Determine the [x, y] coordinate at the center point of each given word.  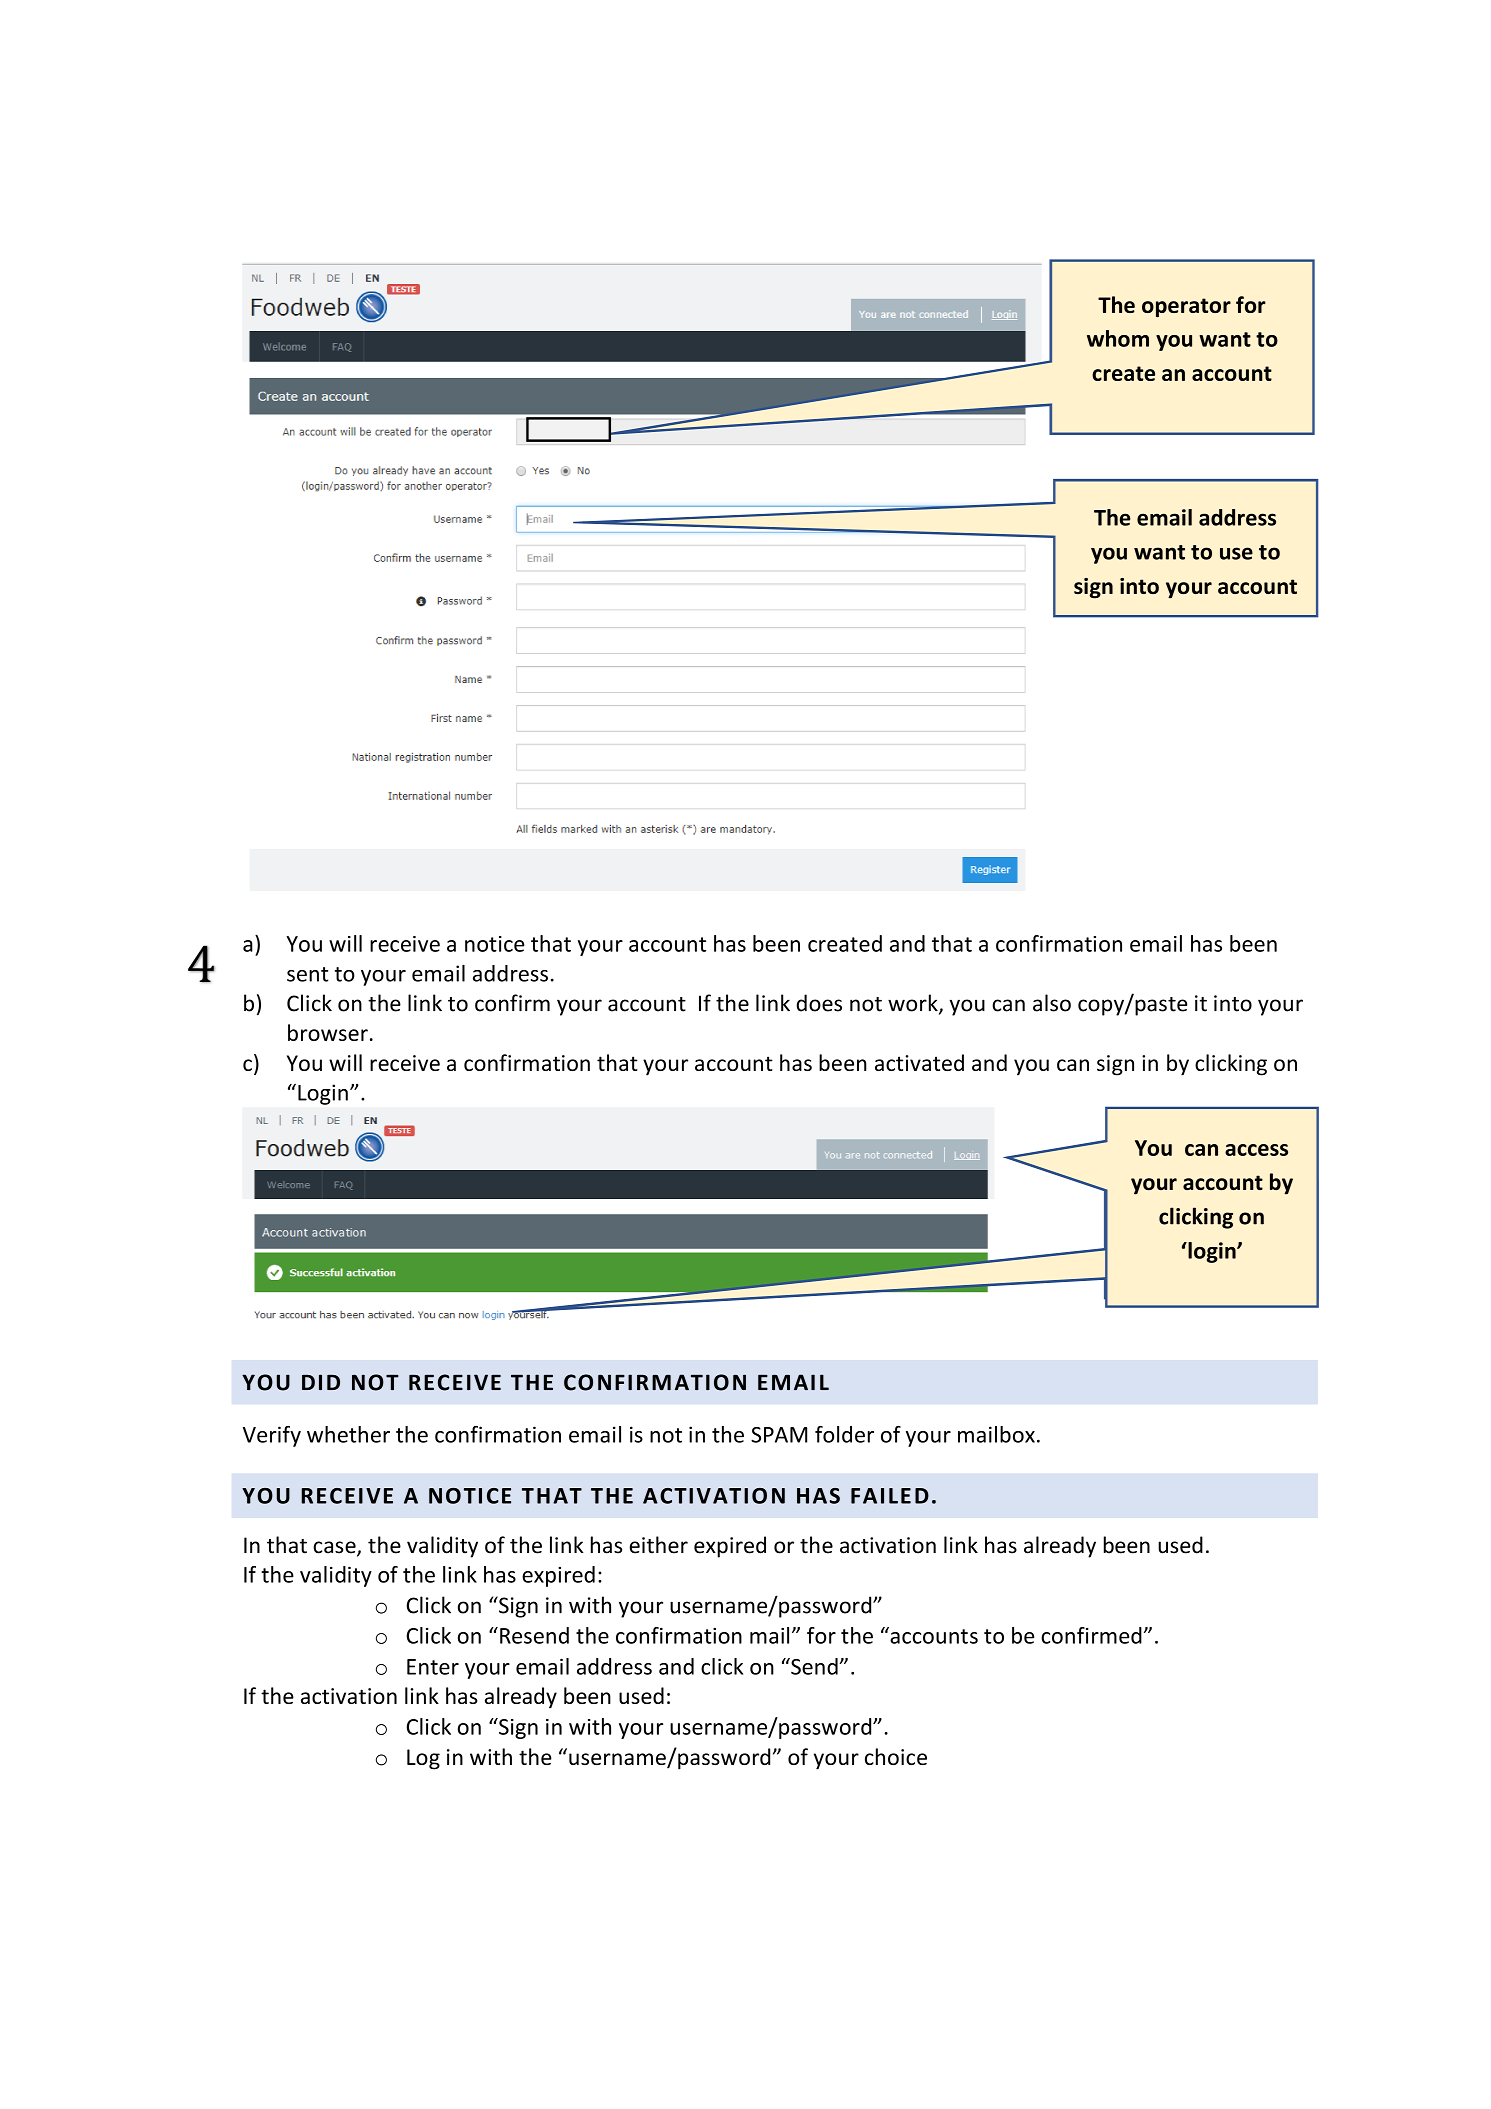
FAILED [890, 1496]
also [1052, 1003]
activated [919, 1062]
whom [1118, 338]
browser [328, 1032]
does [819, 1003]
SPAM [779, 1435]
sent [308, 974]
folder [844, 1434]
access [1256, 1150]
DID [321, 1382]
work [914, 1004]
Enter [433, 1667]
